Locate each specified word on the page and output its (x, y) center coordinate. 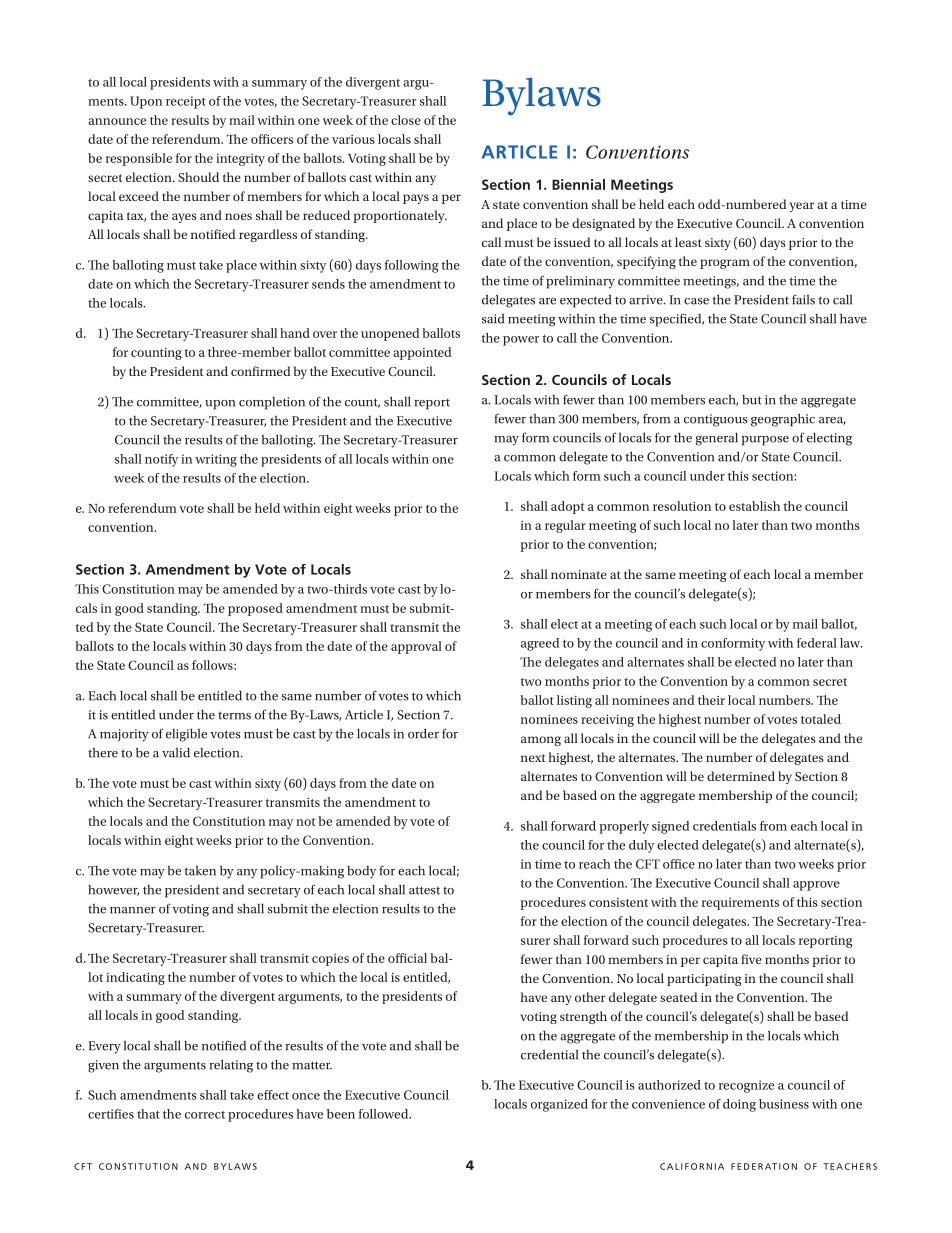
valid (176, 752)
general (716, 439)
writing (216, 460)
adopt (567, 507)
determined (741, 776)
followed (385, 1114)
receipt (186, 102)
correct (205, 1115)
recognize (746, 1086)
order (423, 733)
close (406, 120)
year (802, 207)
